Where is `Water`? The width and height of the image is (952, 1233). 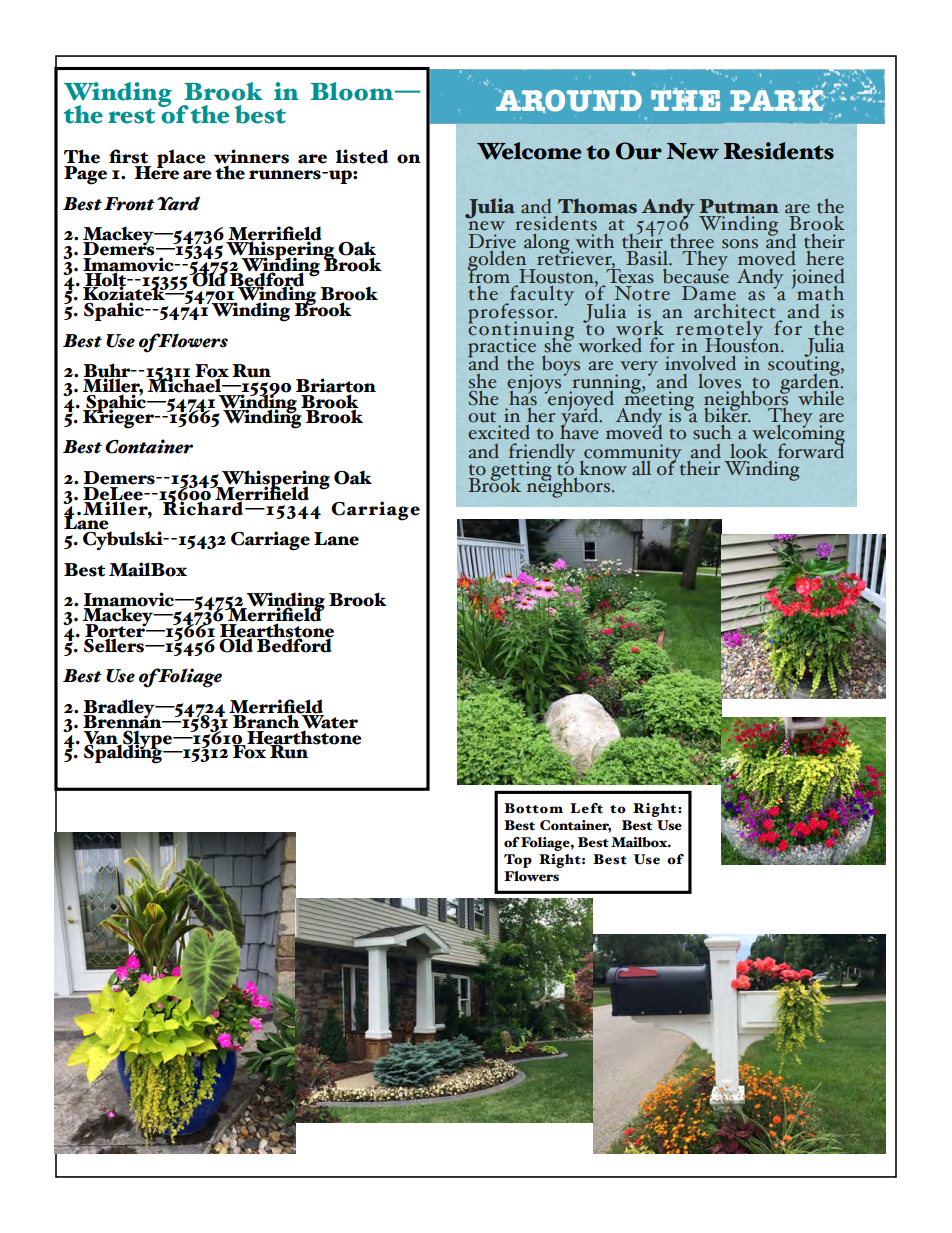 Water is located at coordinates (329, 722).
